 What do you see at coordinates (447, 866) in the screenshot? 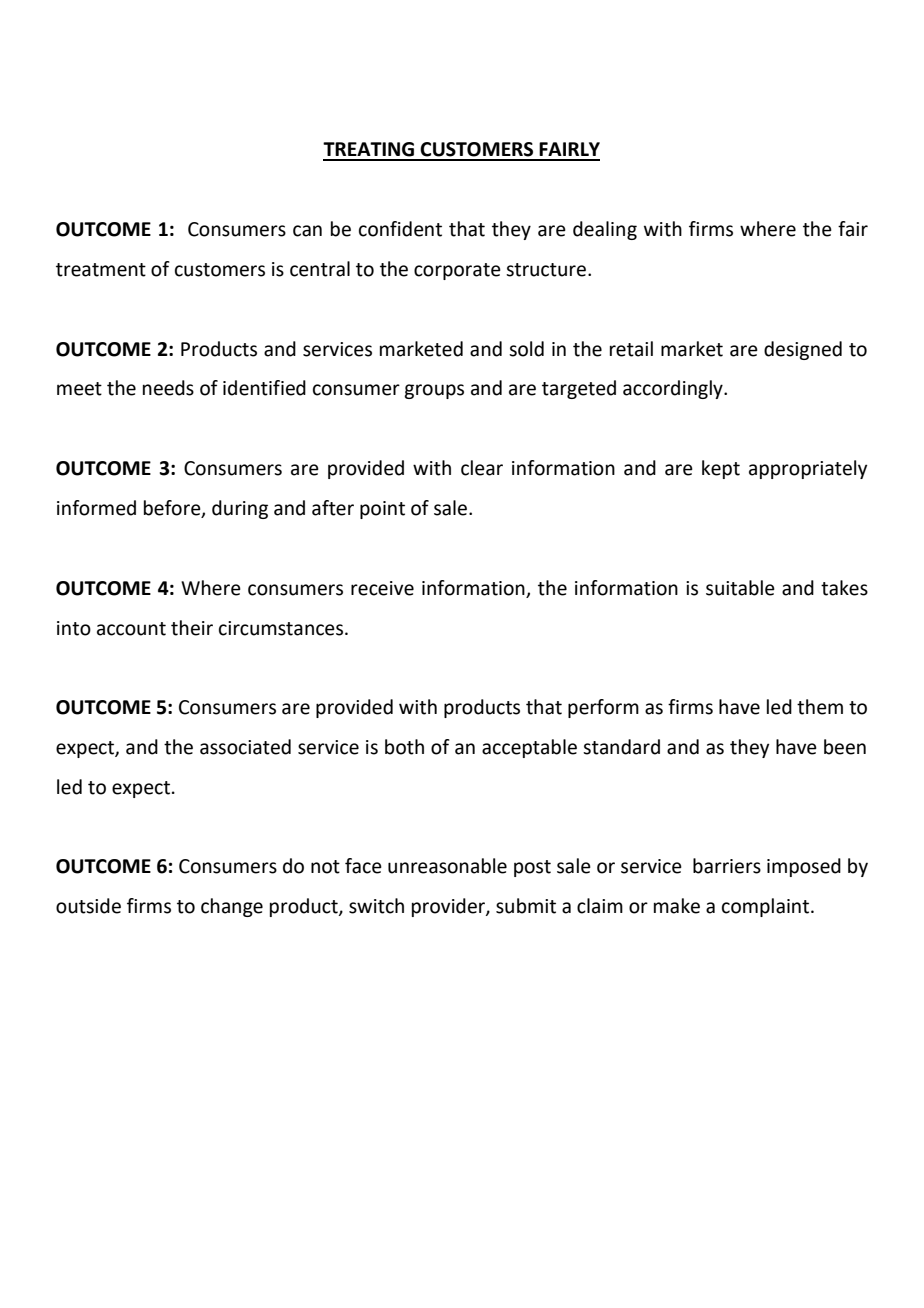
I see `unreasonable` at bounding box center [447, 866].
